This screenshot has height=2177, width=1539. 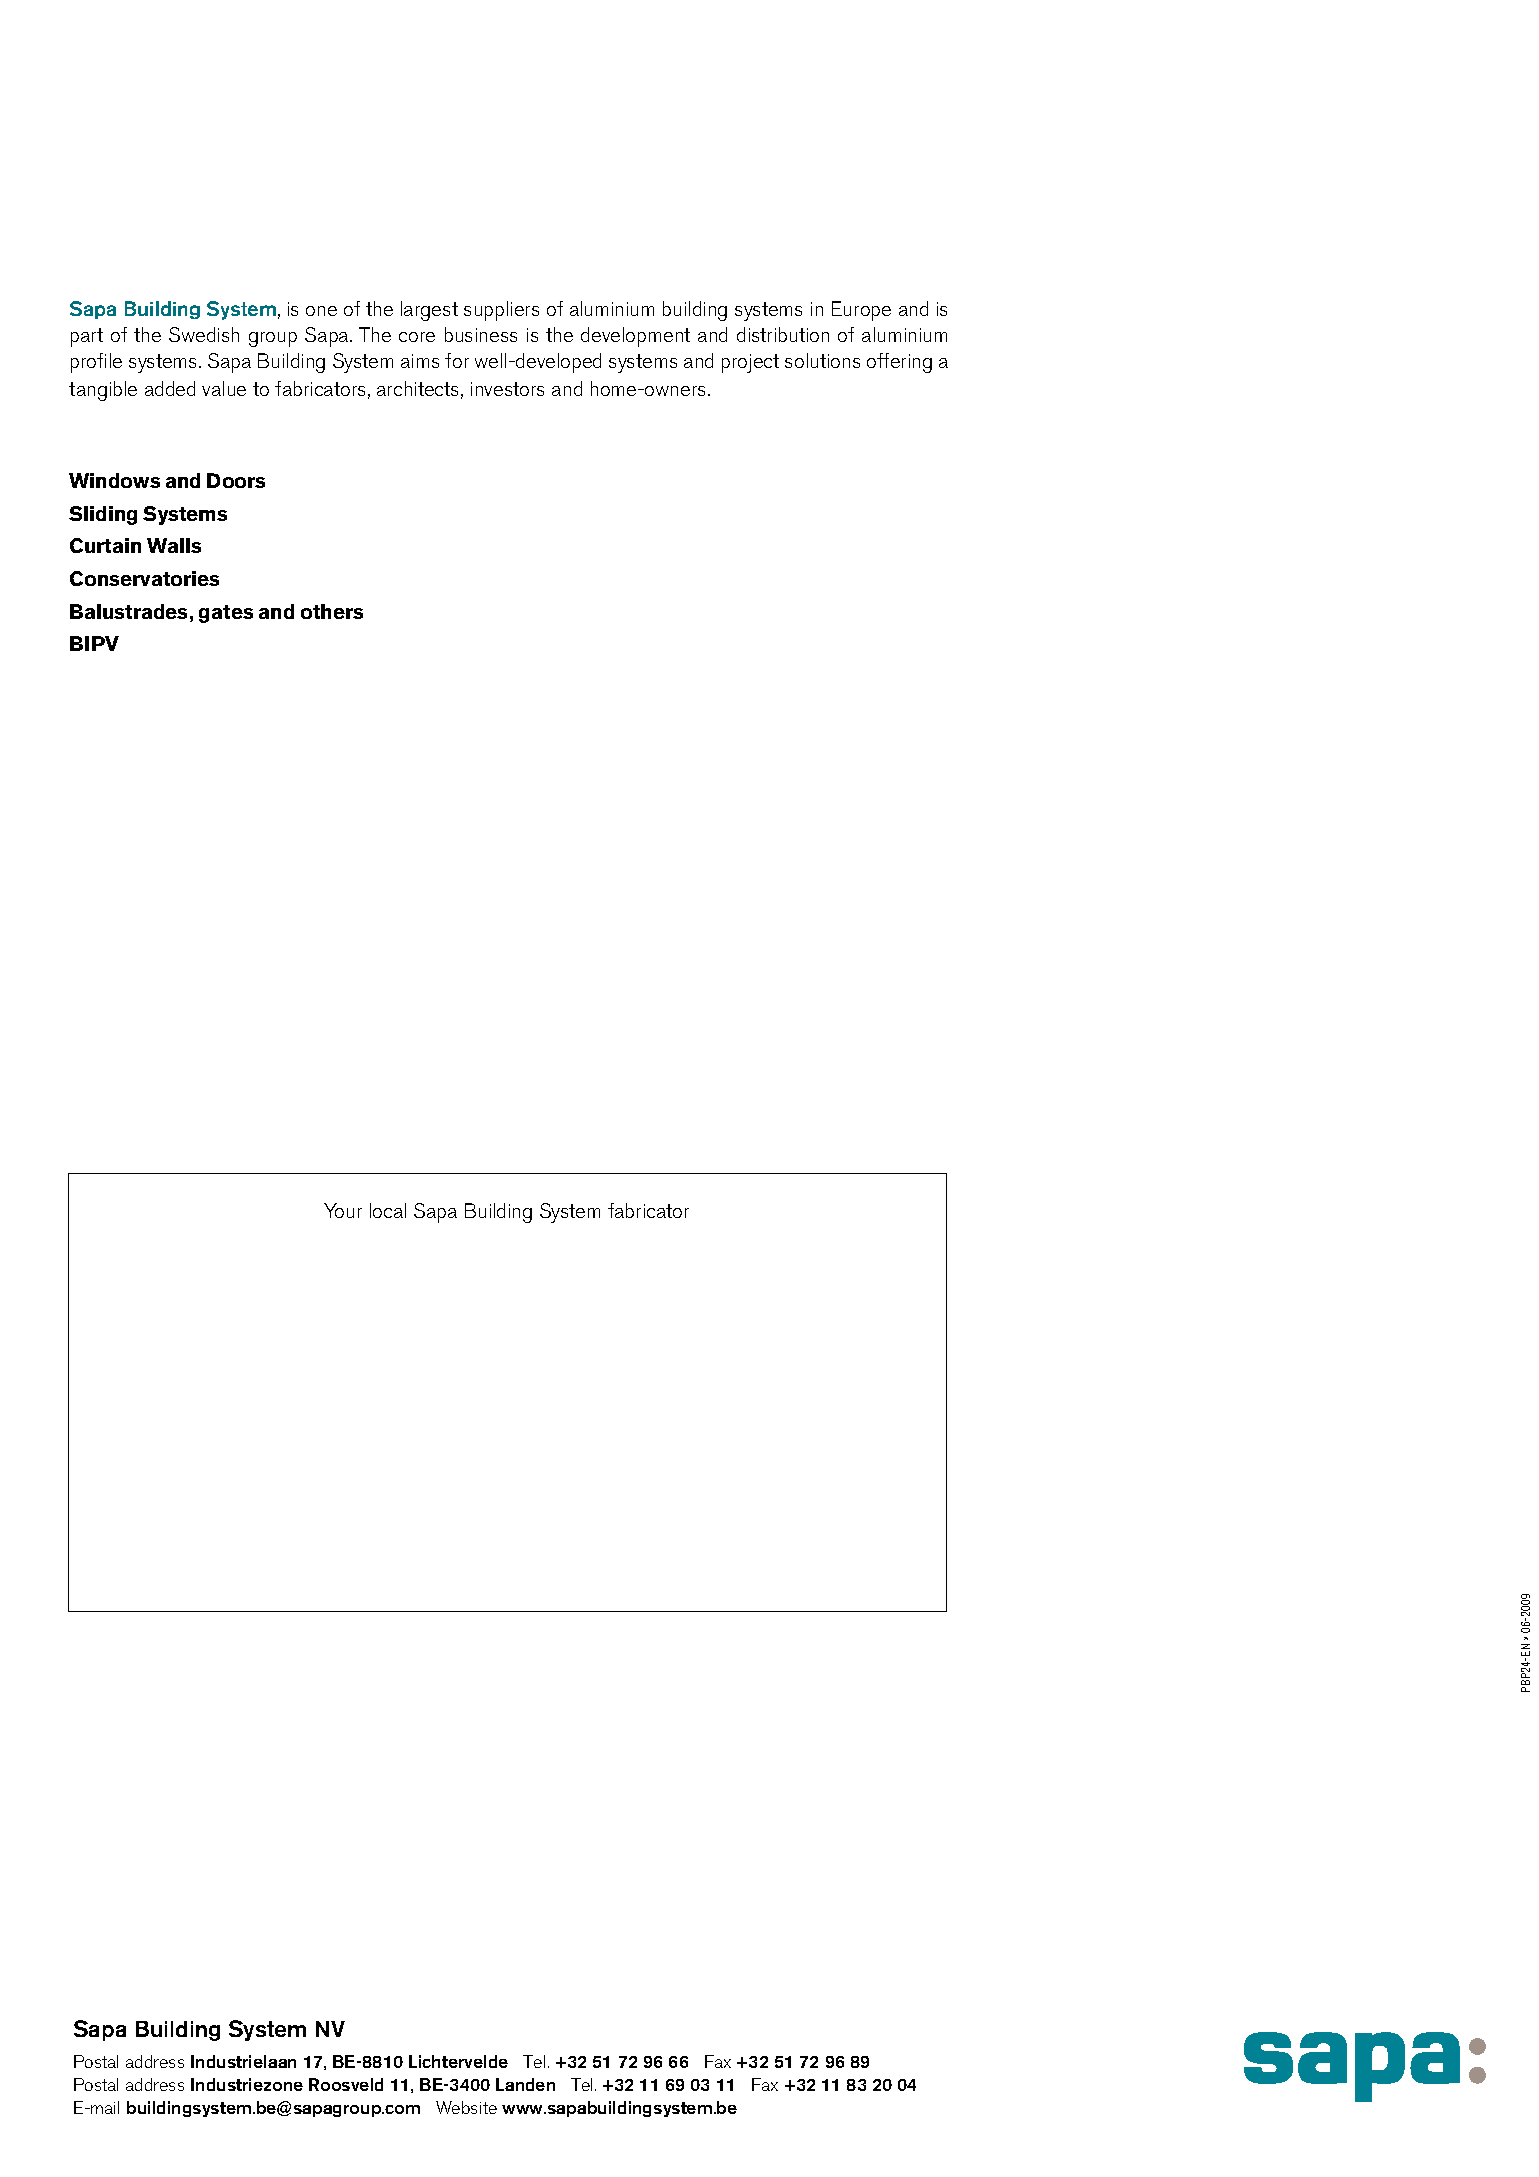 I want to click on added, so click(x=170, y=388).
